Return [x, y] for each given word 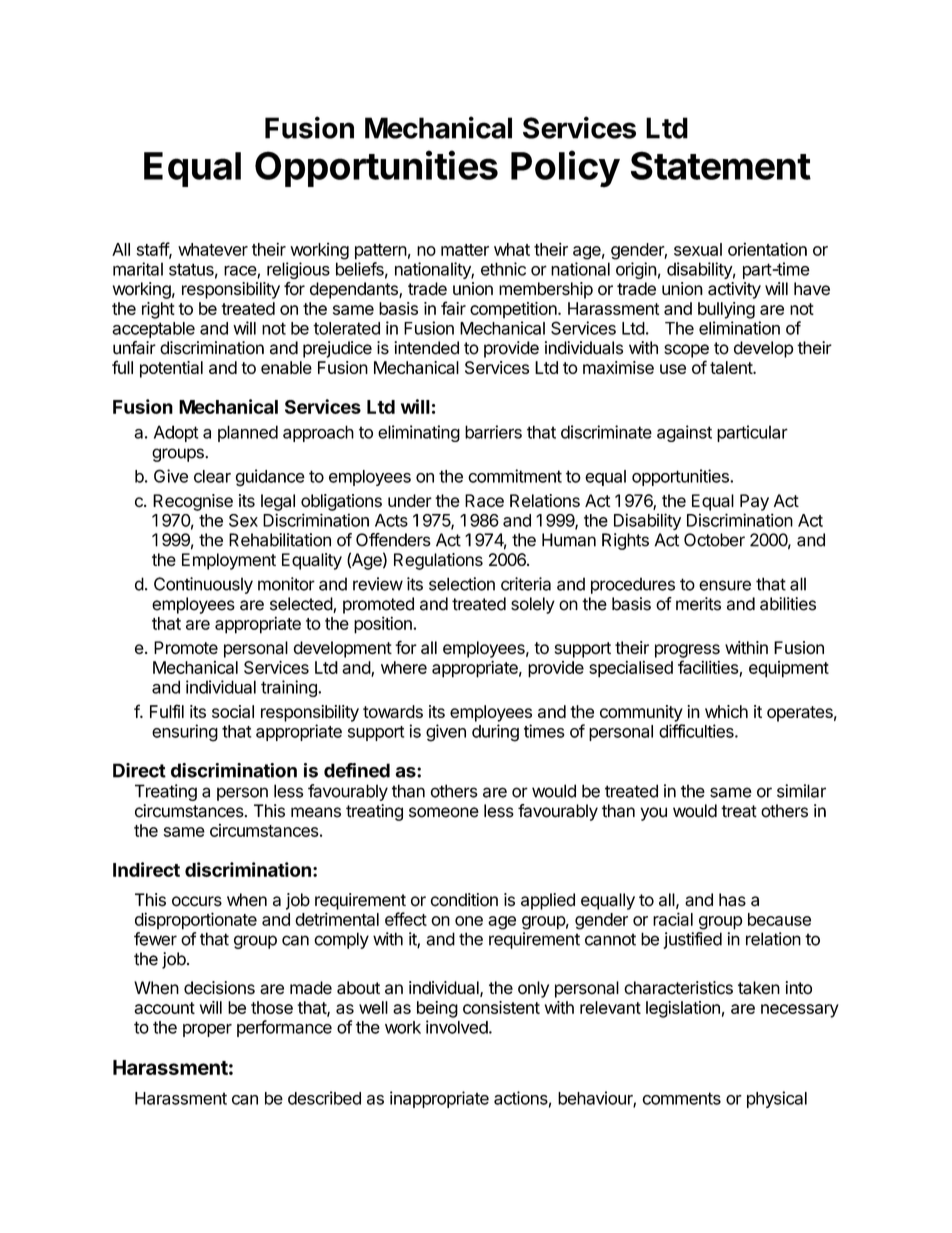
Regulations [438, 561]
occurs [197, 901]
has [732, 900]
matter [465, 250]
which [726, 711]
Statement [721, 165]
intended [426, 348]
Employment [229, 561]
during [495, 733]
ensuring [185, 733]
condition [464, 900]
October [714, 540]
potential [171, 369]
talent [732, 367]
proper [207, 1030]
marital [138, 269]
